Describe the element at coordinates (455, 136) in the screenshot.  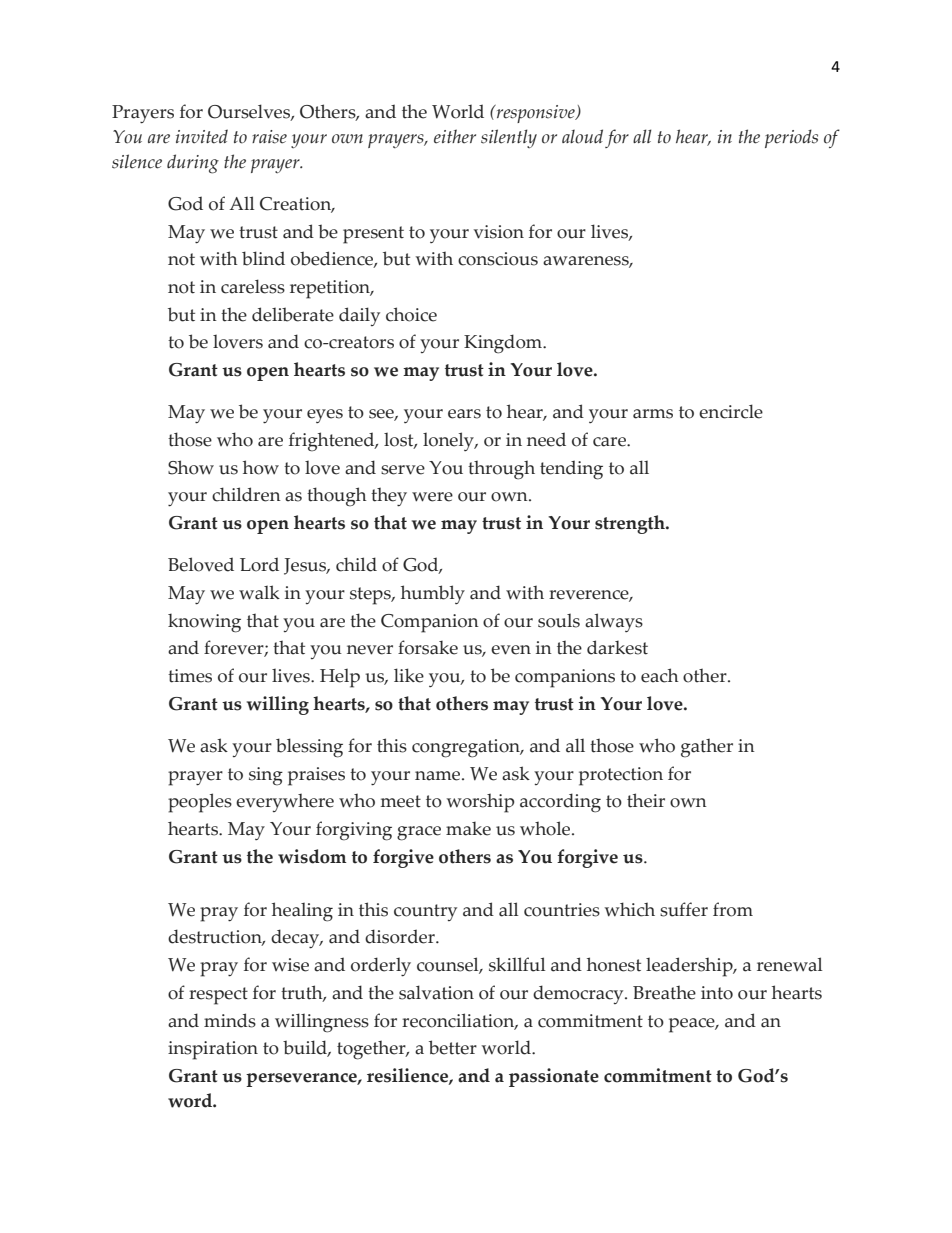
I see `either` at that location.
